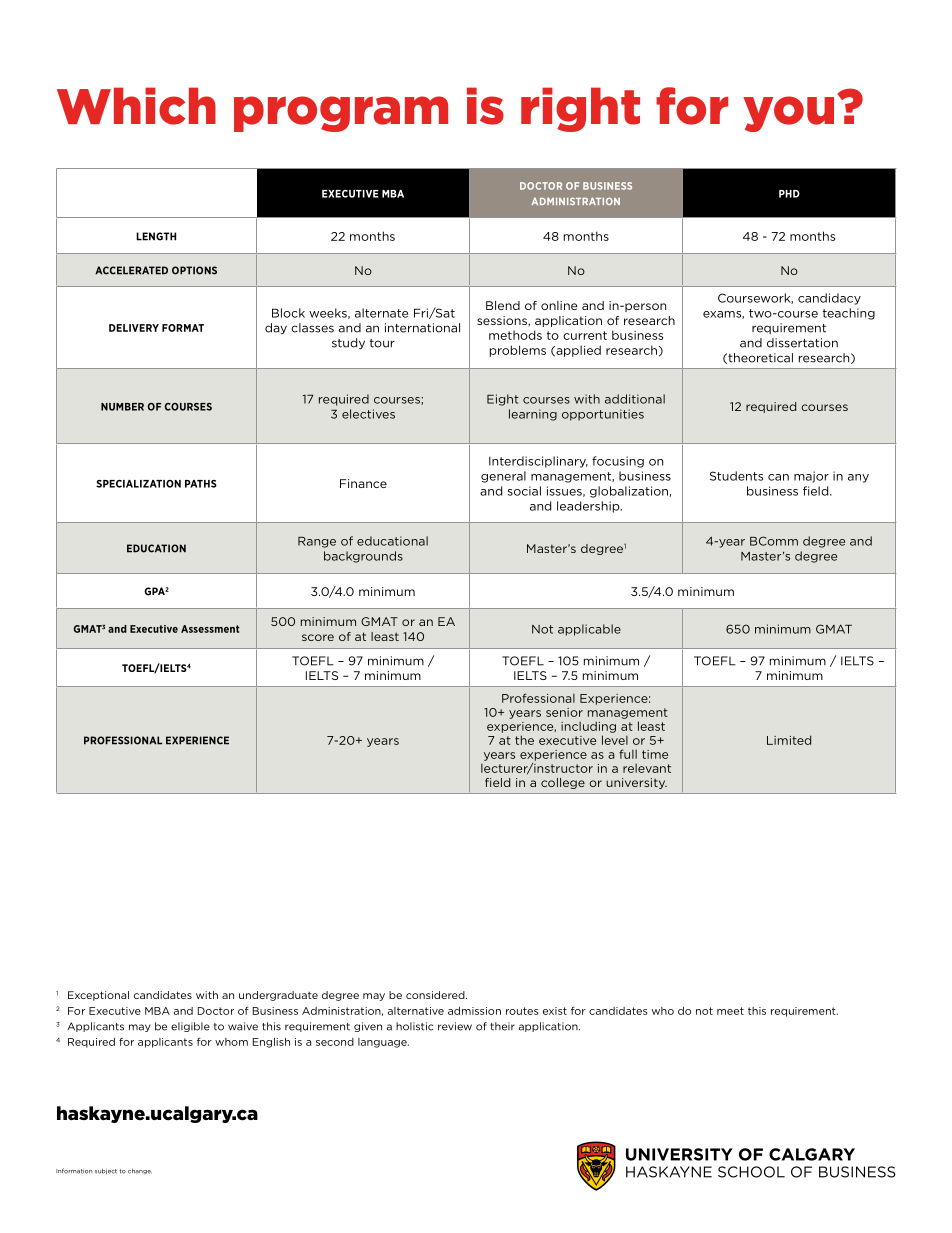 The height and width of the document is (1233, 952). What do you see at coordinates (788, 114) in the document?
I see `you` at bounding box center [788, 114].
